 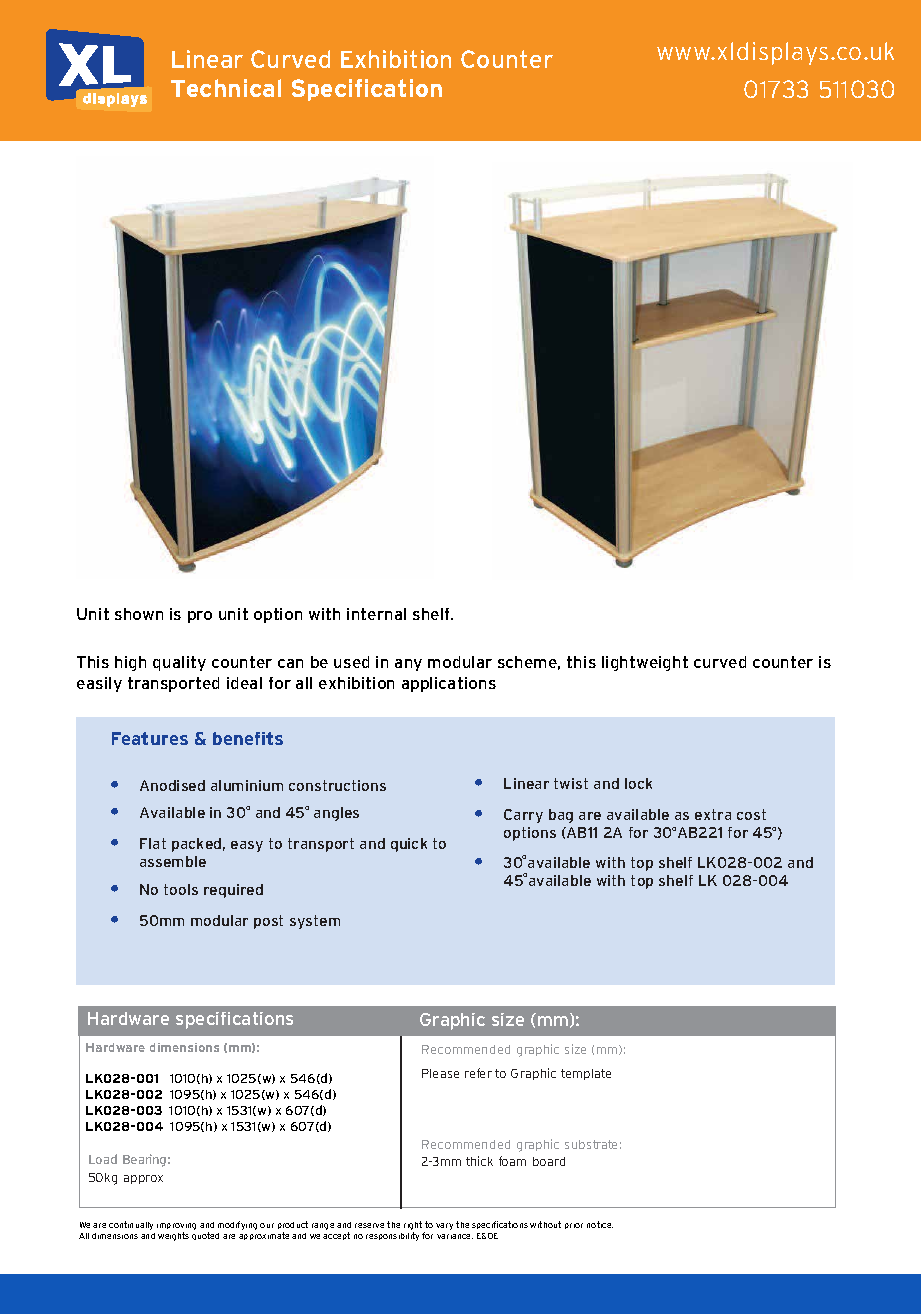 What do you see at coordinates (179, 663) in the document?
I see `quality` at bounding box center [179, 663].
